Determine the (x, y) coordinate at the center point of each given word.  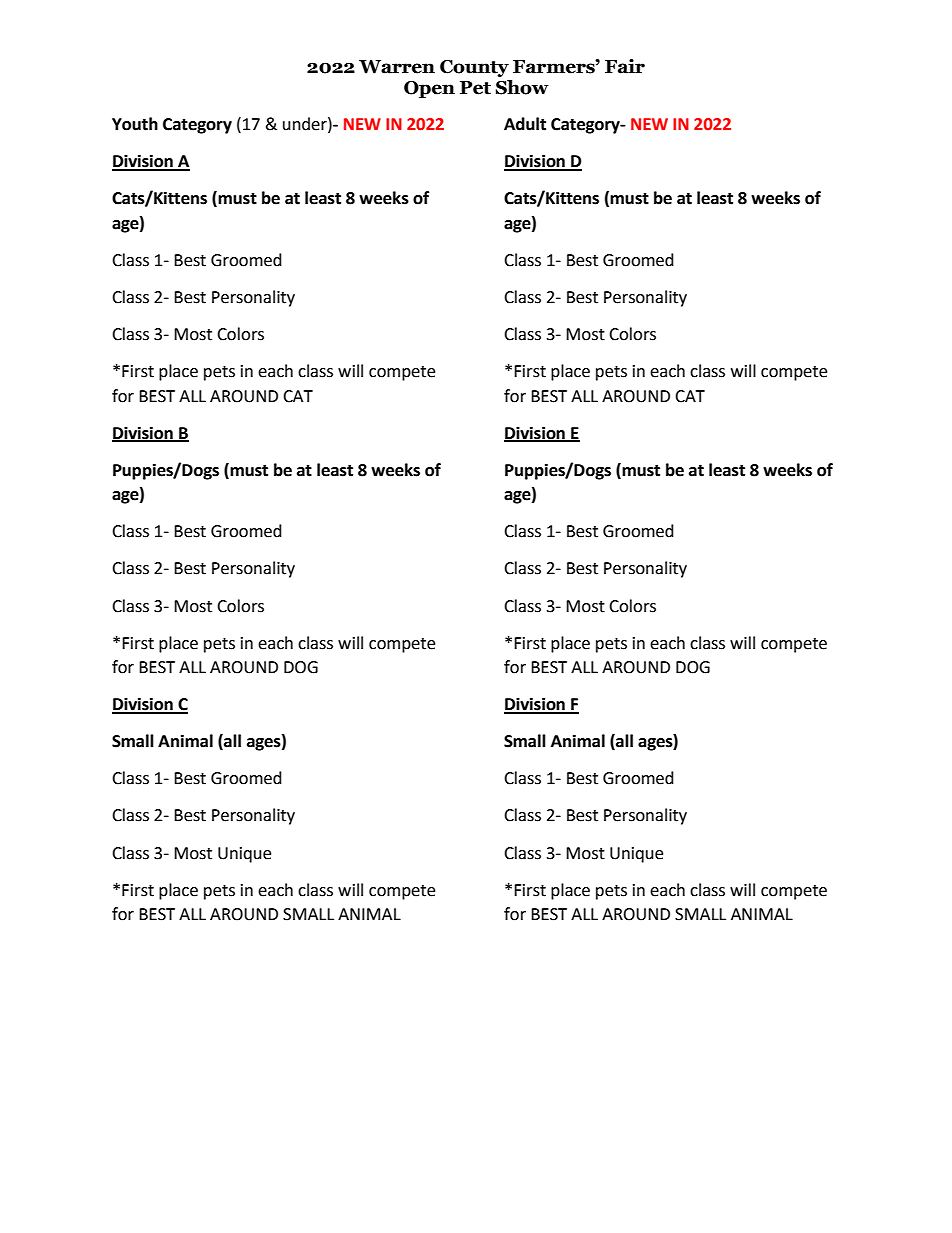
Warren (397, 67)
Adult (525, 124)
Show (522, 87)
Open (429, 89)
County (474, 68)
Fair (625, 66)
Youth (135, 124)
